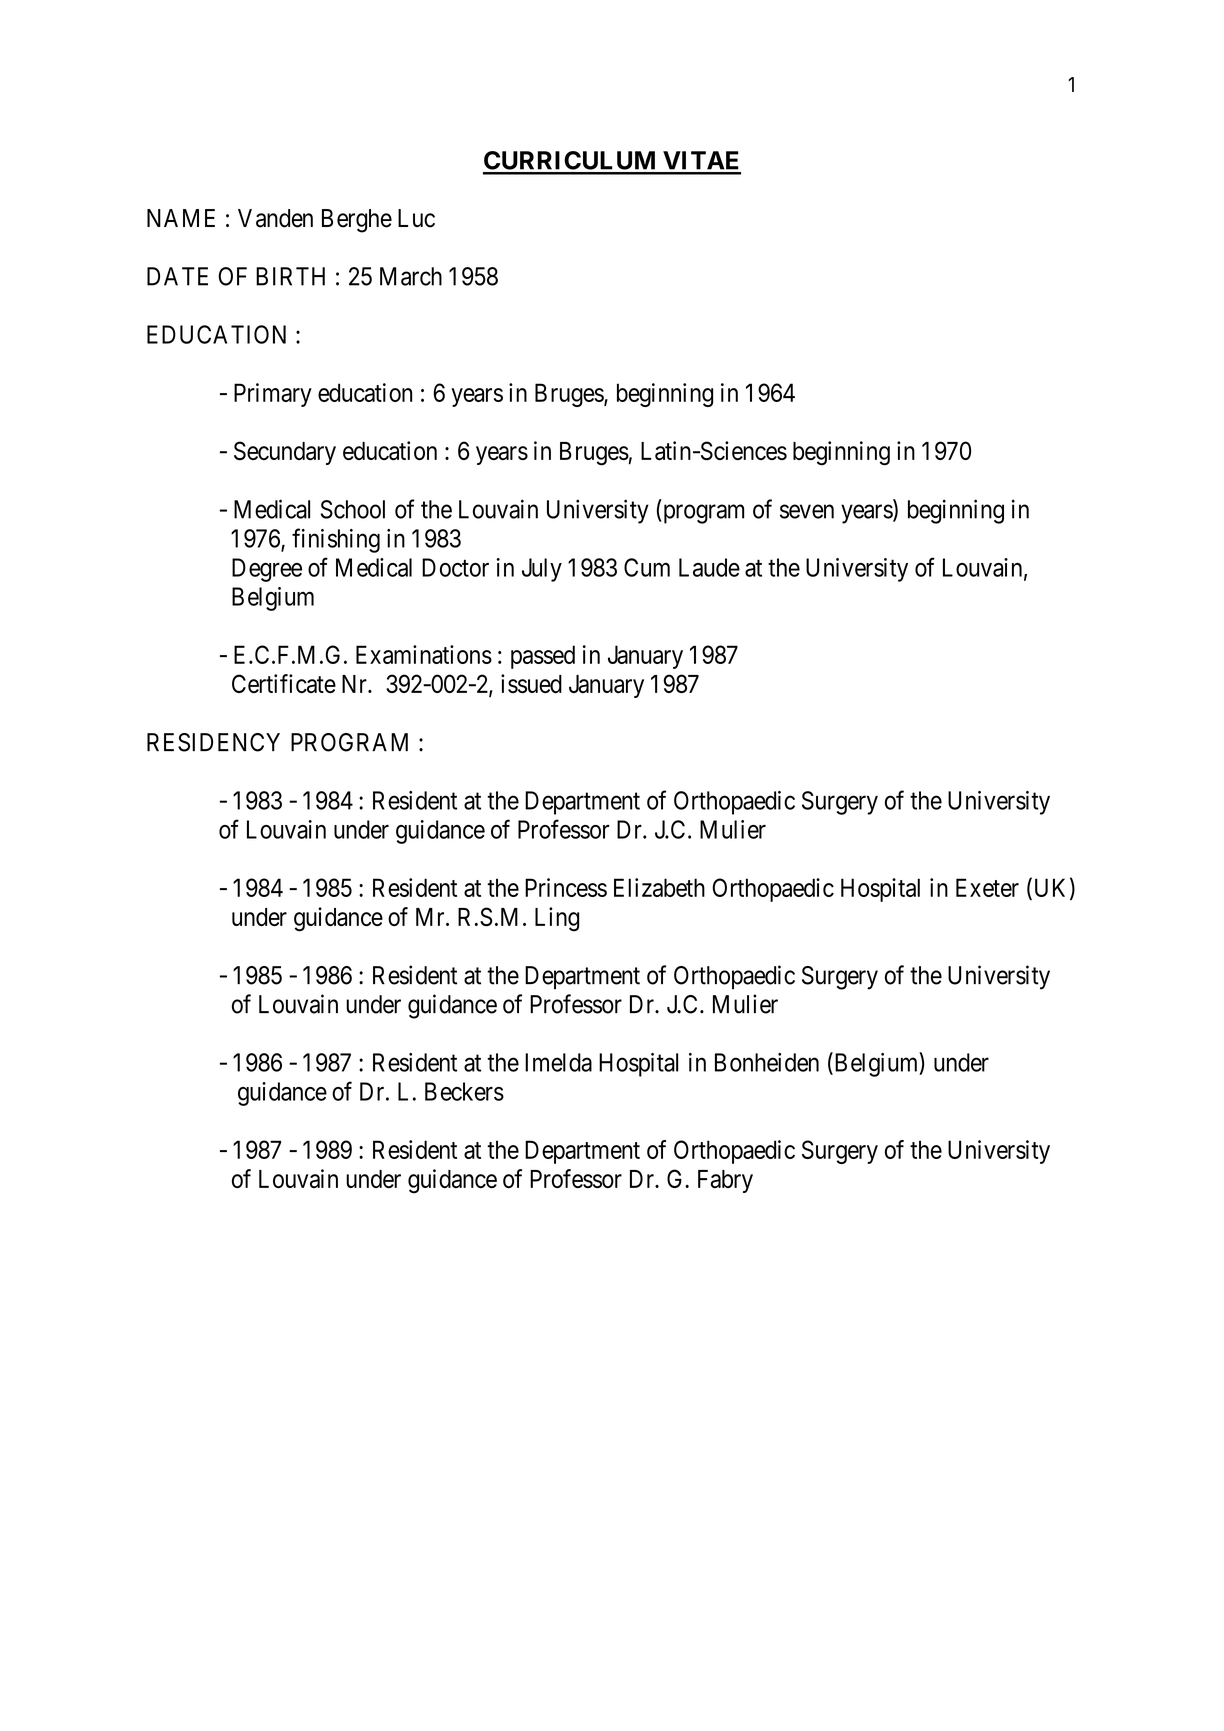  I want to click on March, so click(411, 276).
